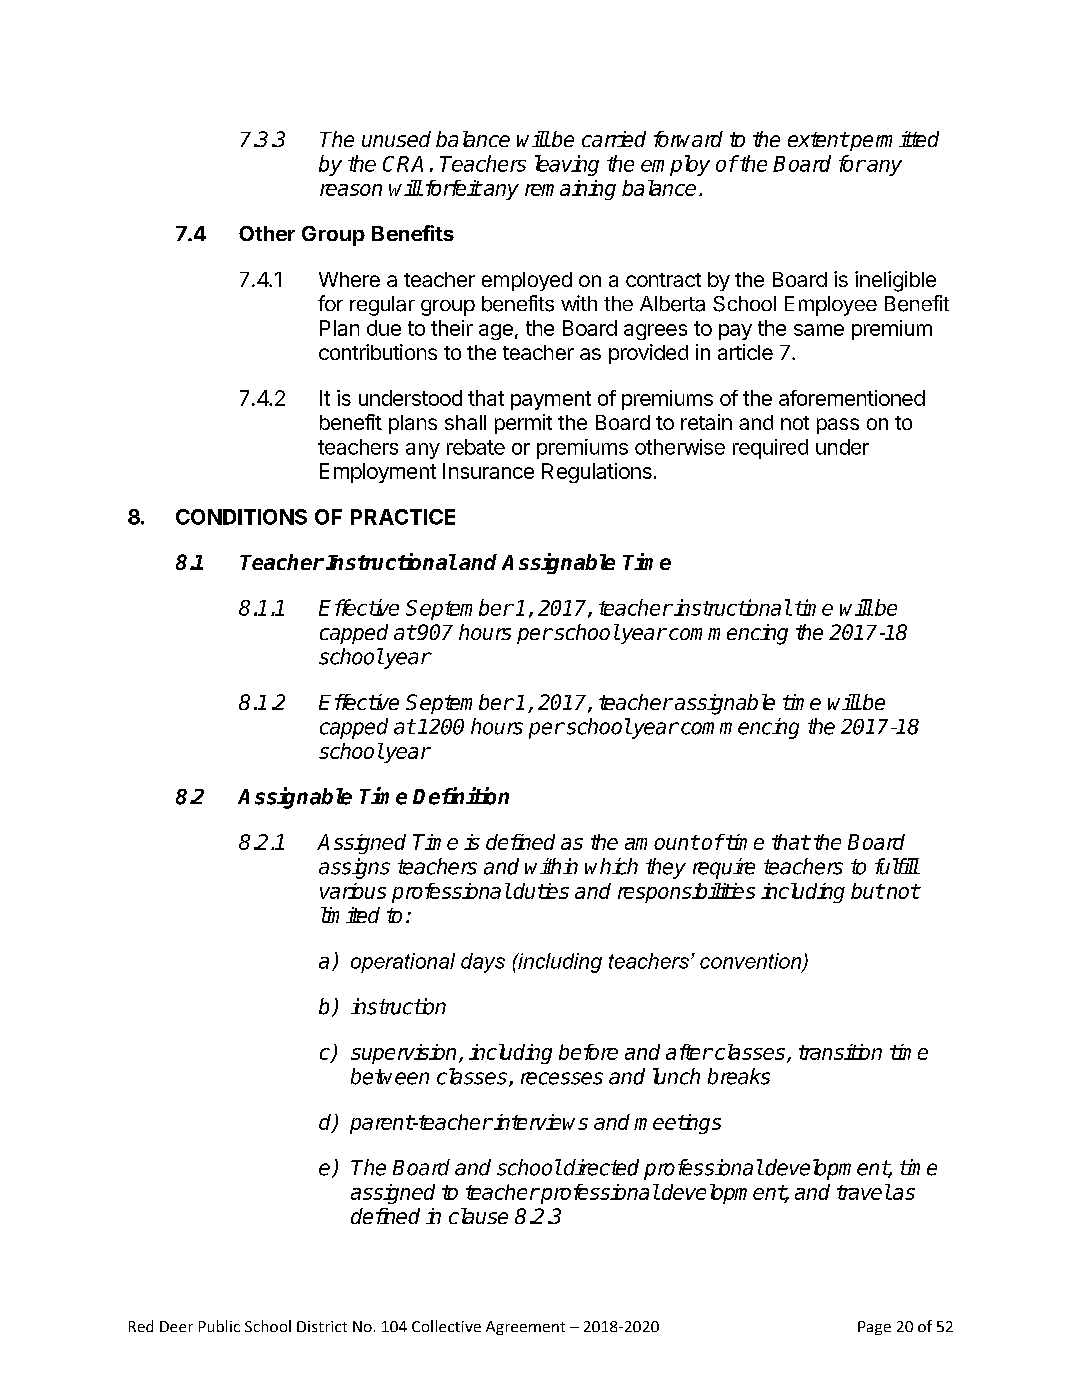 Image resolution: width=1081 pixels, height=1399 pixels. What do you see at coordinates (461, 796) in the image?
I see `Definition` at bounding box center [461, 796].
